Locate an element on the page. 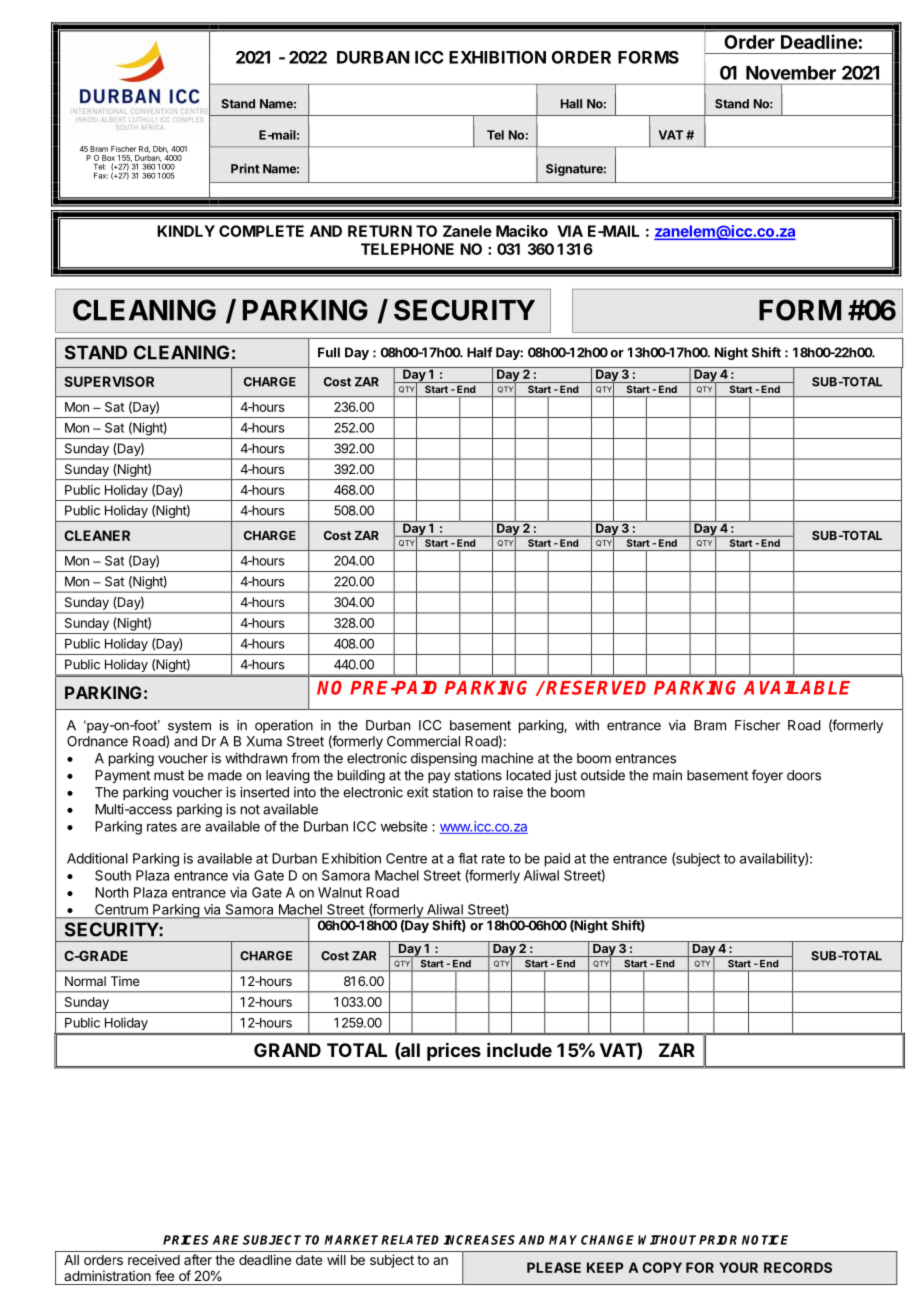  flat is located at coordinates (468, 858).
